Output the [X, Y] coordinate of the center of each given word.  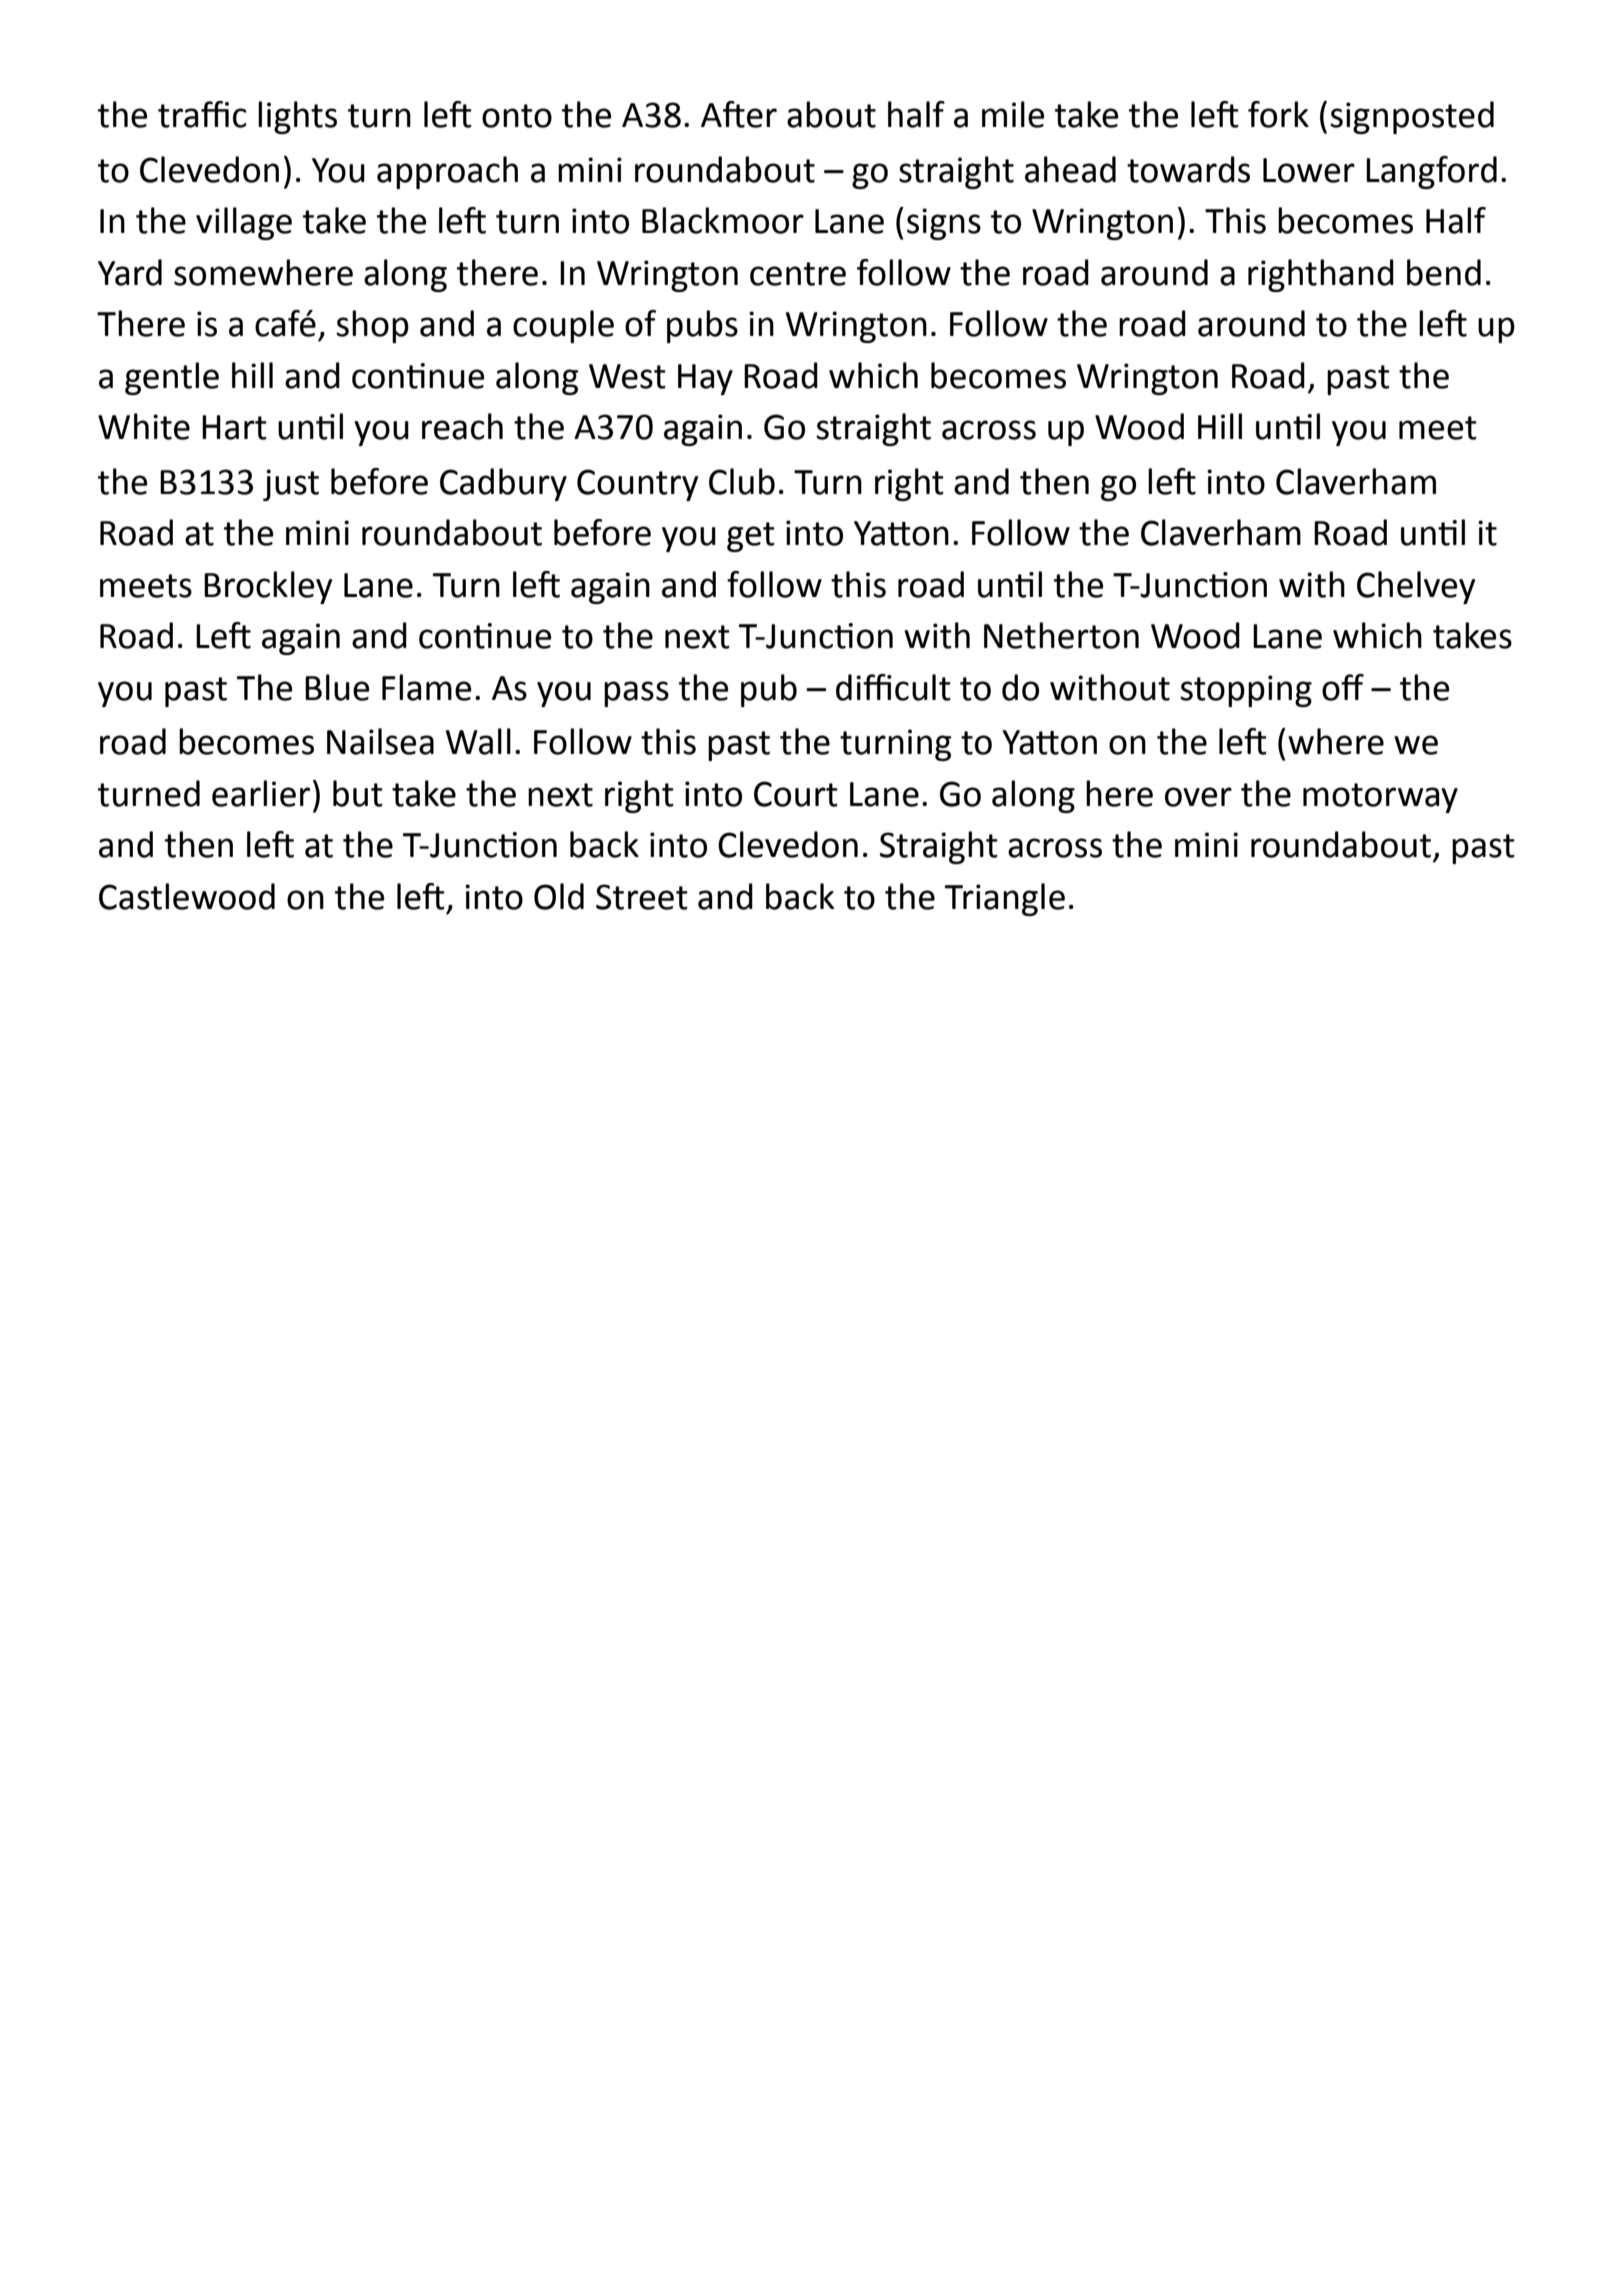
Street [642, 897]
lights [297, 117]
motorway [1380, 798]
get [751, 537]
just [291, 485]
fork [1278, 114]
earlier [261, 793]
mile [1013, 114]
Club [742, 481]
